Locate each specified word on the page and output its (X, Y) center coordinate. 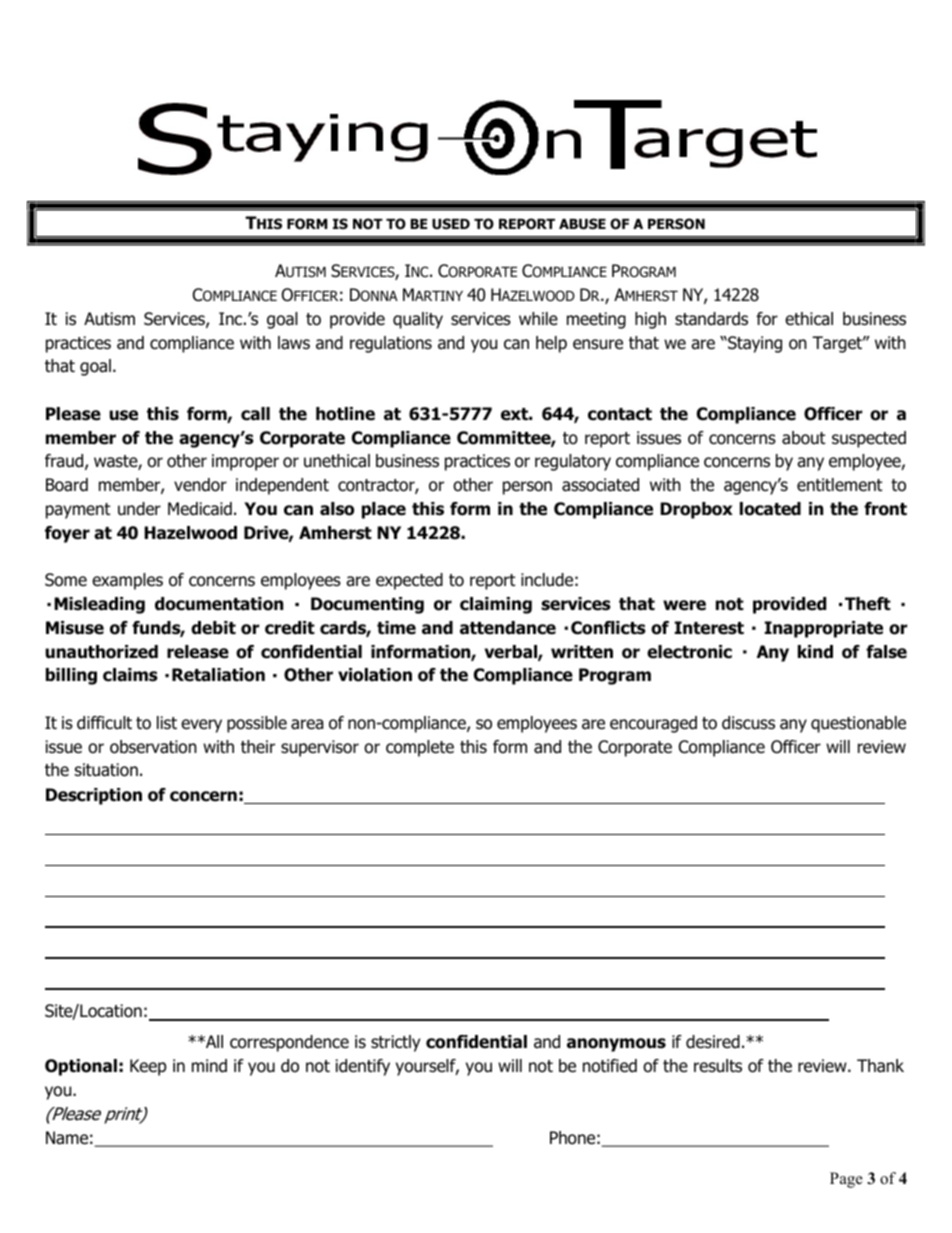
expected (409, 581)
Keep (148, 1067)
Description (94, 796)
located (770, 509)
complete (420, 748)
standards (711, 319)
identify (363, 1067)
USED (451, 223)
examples (127, 581)
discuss (748, 723)
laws (294, 343)
